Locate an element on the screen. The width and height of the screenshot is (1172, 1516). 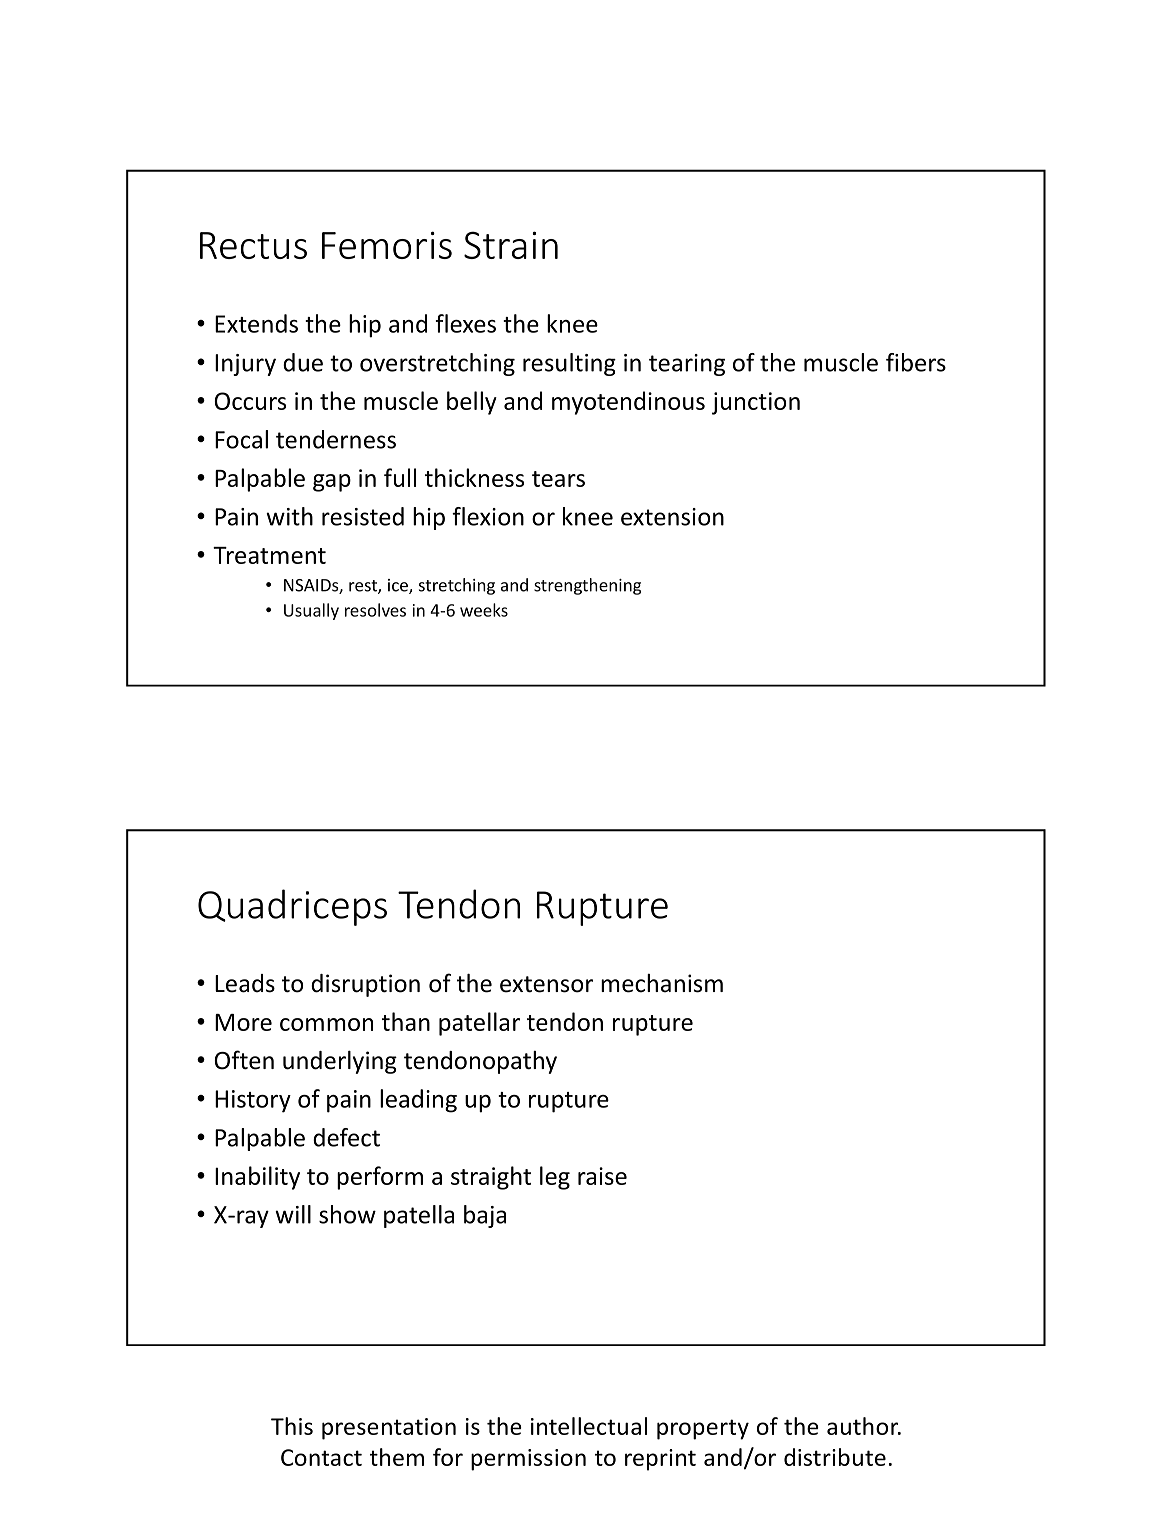
Strain is located at coordinates (511, 245).
